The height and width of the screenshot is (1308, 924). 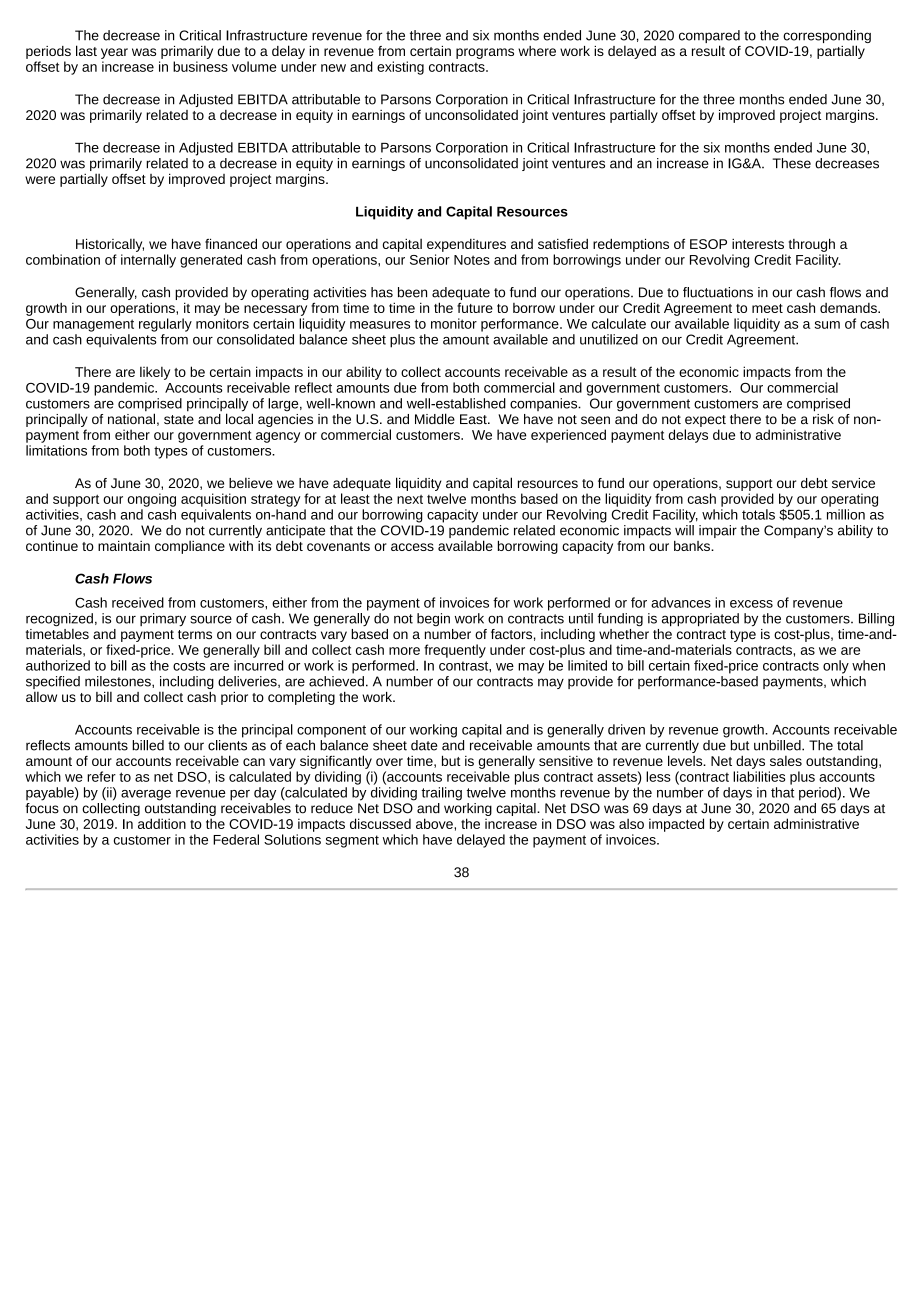 What do you see at coordinates (751, 604) in the screenshot?
I see `excess` at bounding box center [751, 604].
